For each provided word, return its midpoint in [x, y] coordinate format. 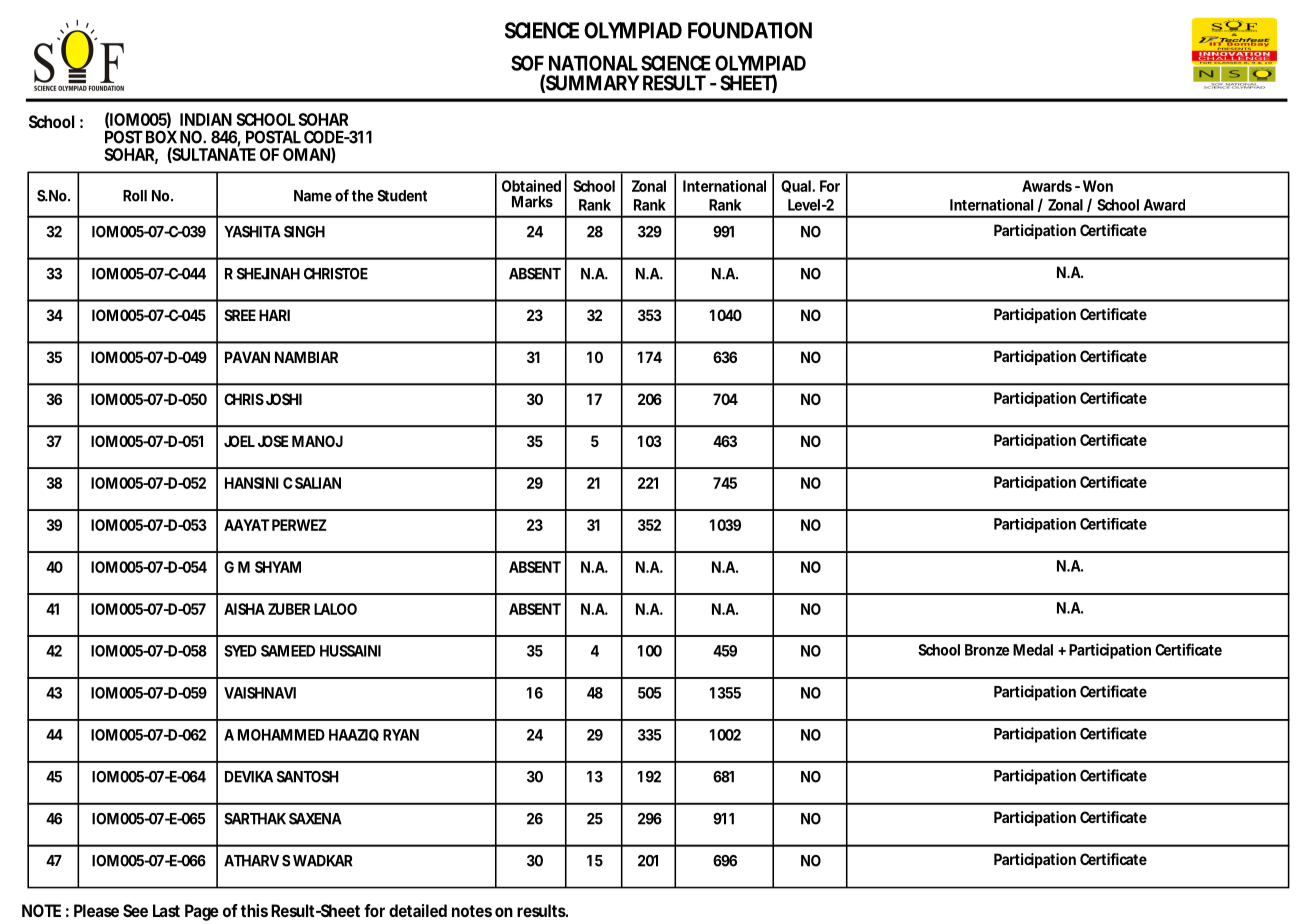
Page [202, 912]
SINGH [304, 232]
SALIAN [318, 483]
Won [1098, 186]
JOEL [239, 441]
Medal [1033, 650]
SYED [240, 651]
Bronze [987, 650]
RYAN [401, 735]
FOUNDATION [750, 30]
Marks [532, 202]
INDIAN [206, 119]
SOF [527, 63]
